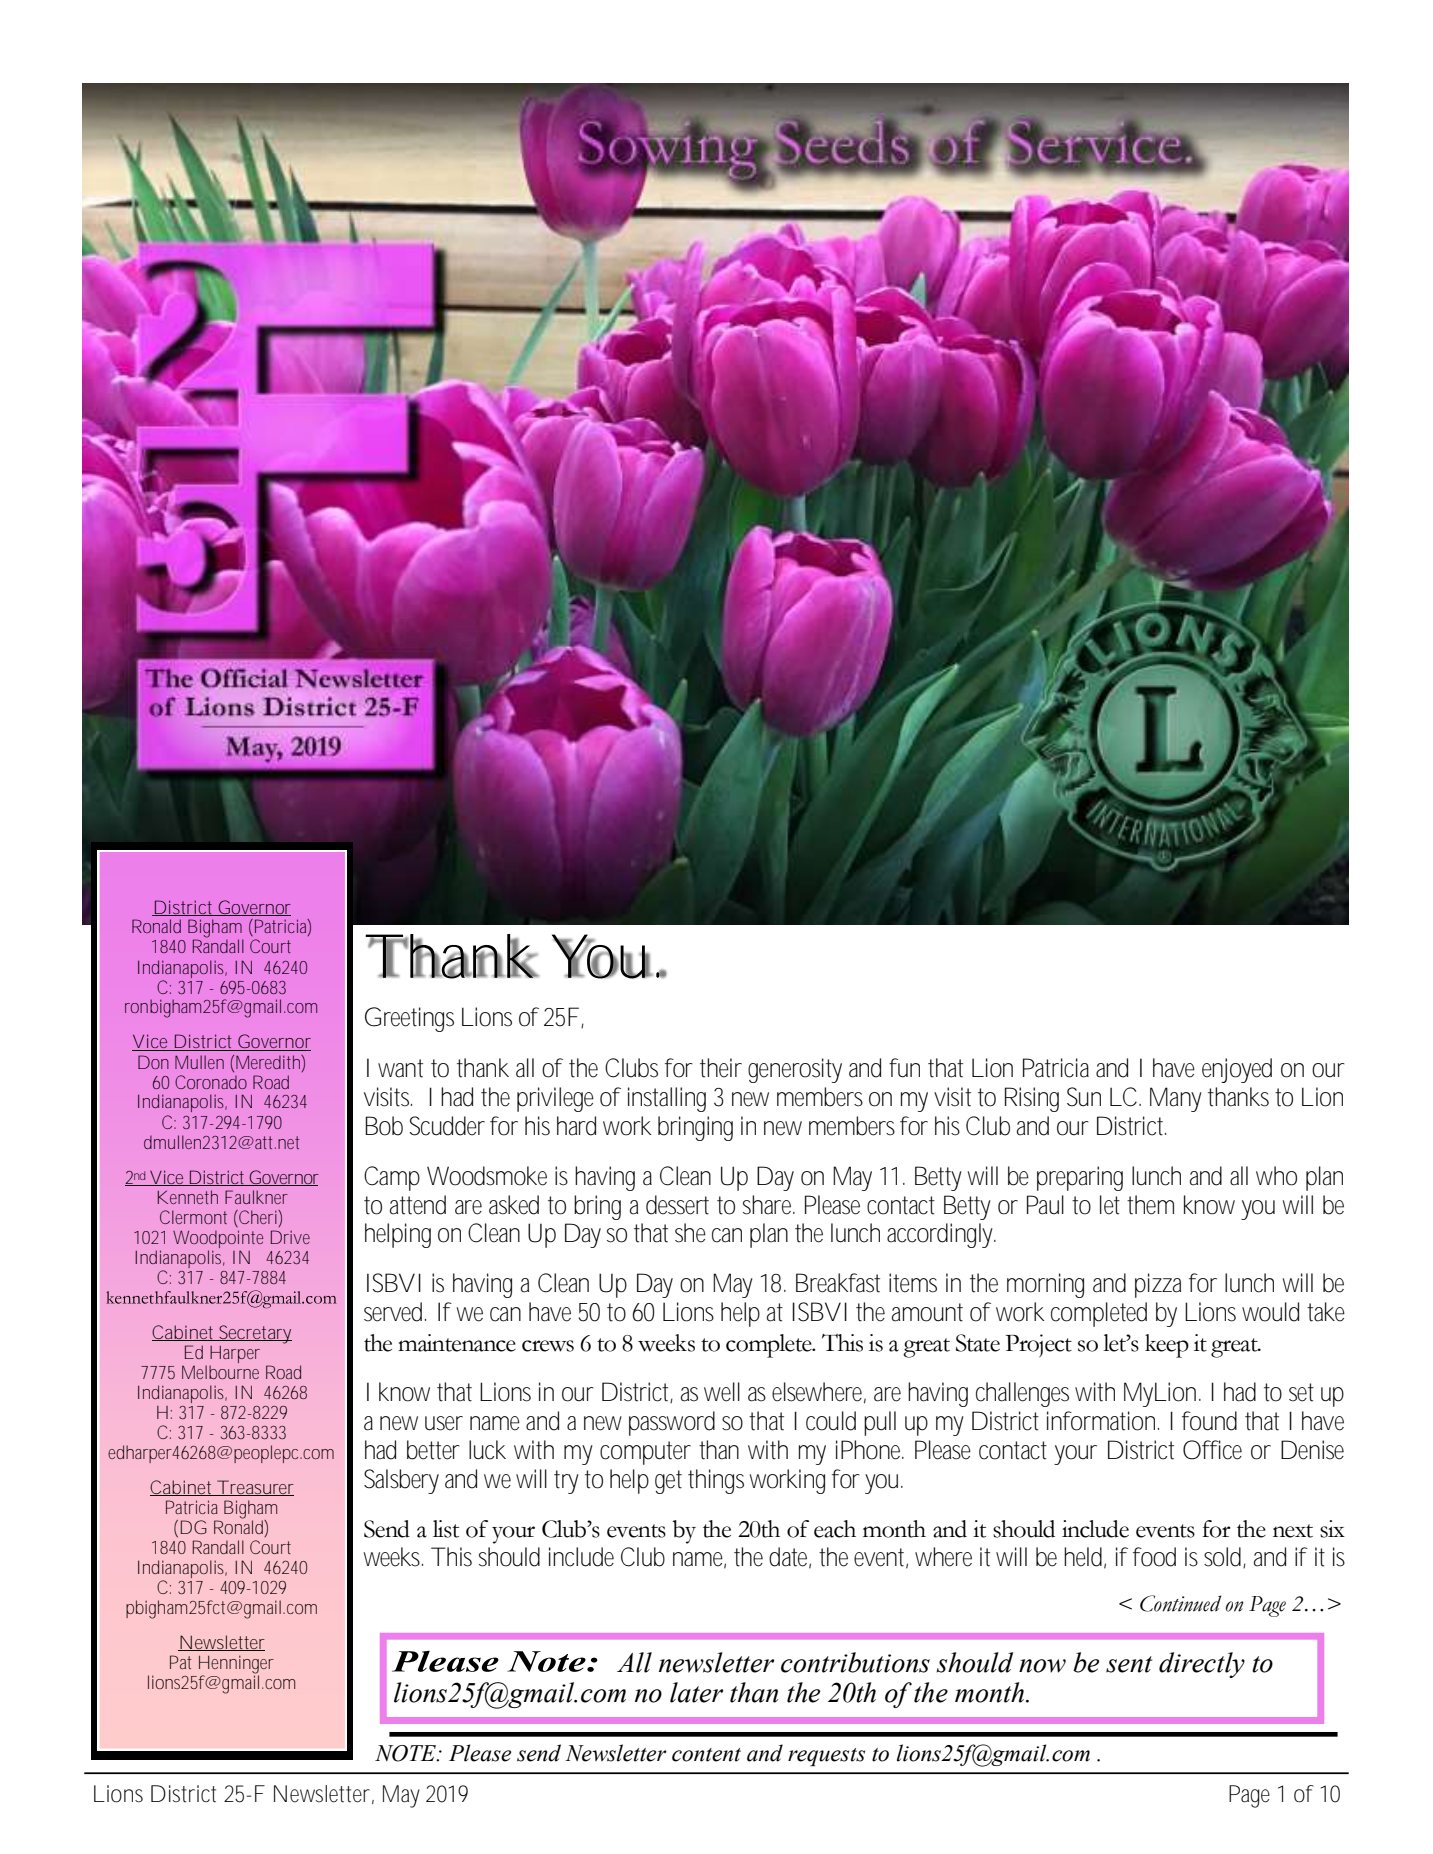 The height and width of the screenshot is (1854, 1433). Describe the element at coordinates (446, 1529) in the screenshot. I see `list` at that location.
